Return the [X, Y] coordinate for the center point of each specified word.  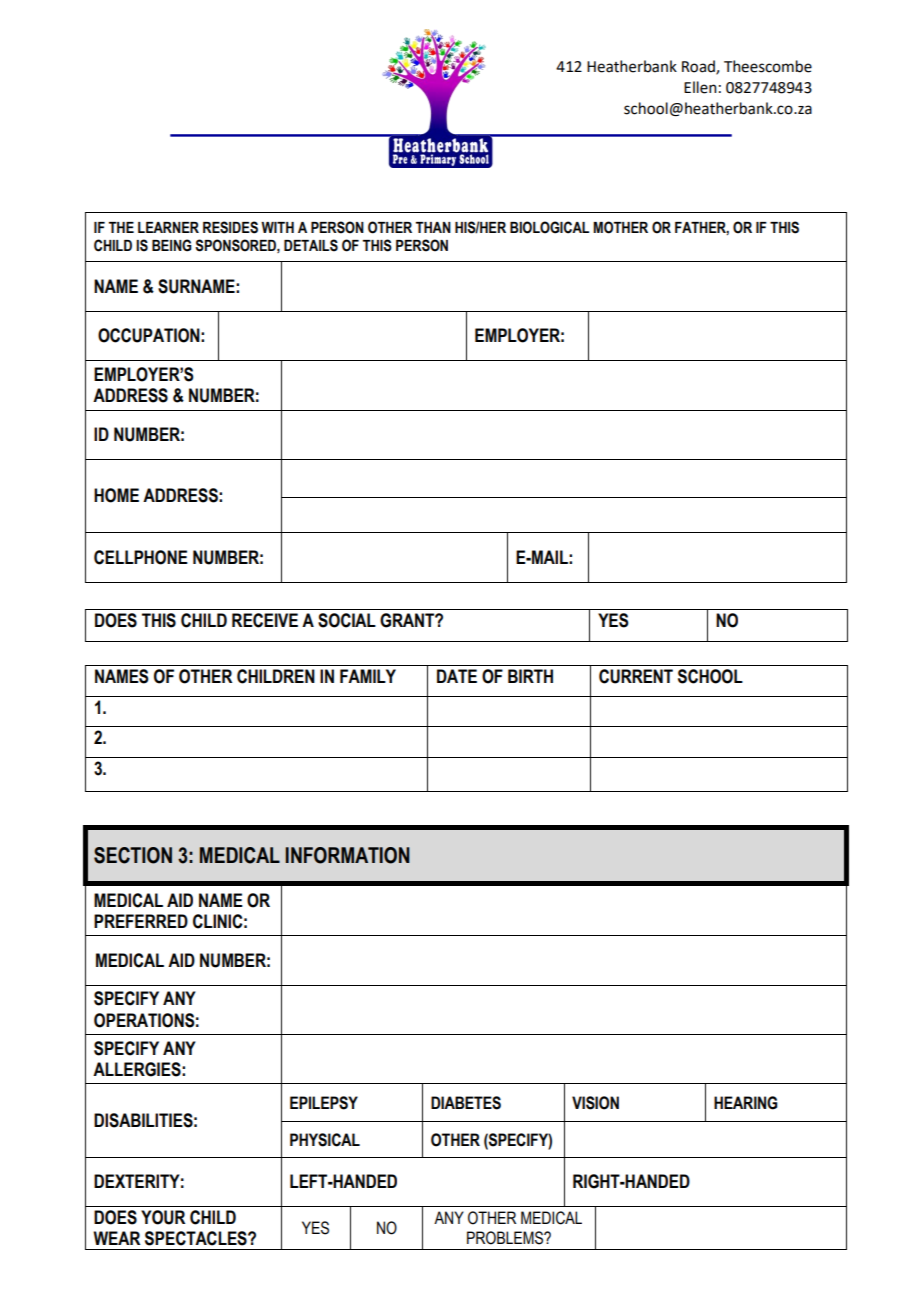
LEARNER [168, 227]
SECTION [133, 855]
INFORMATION [348, 855]
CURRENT [636, 676]
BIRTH [530, 676]
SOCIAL [347, 620]
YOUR [163, 1217]
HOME [116, 495]
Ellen [700, 87]
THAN [433, 227]
